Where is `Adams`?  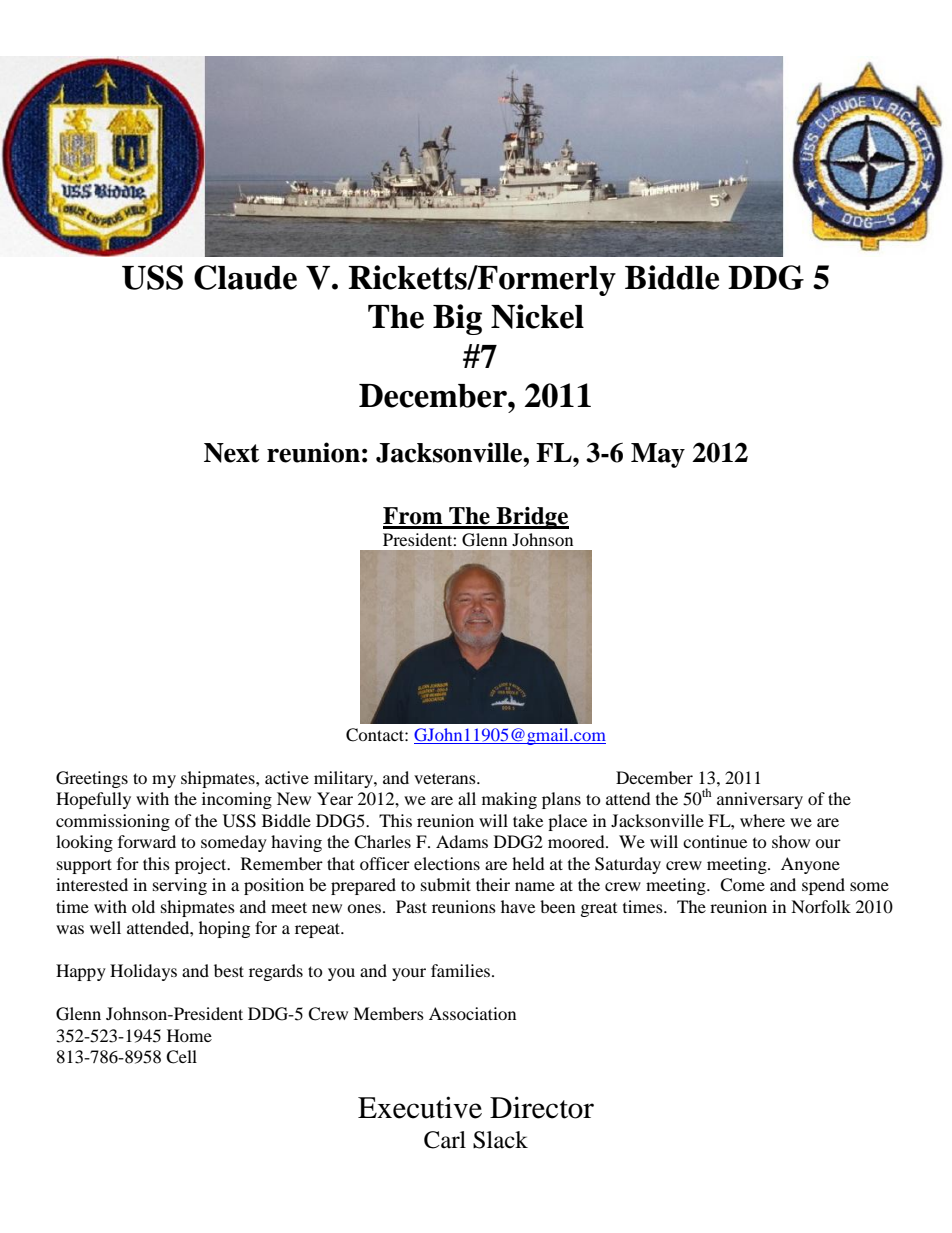 Adams is located at coordinates (462, 841).
